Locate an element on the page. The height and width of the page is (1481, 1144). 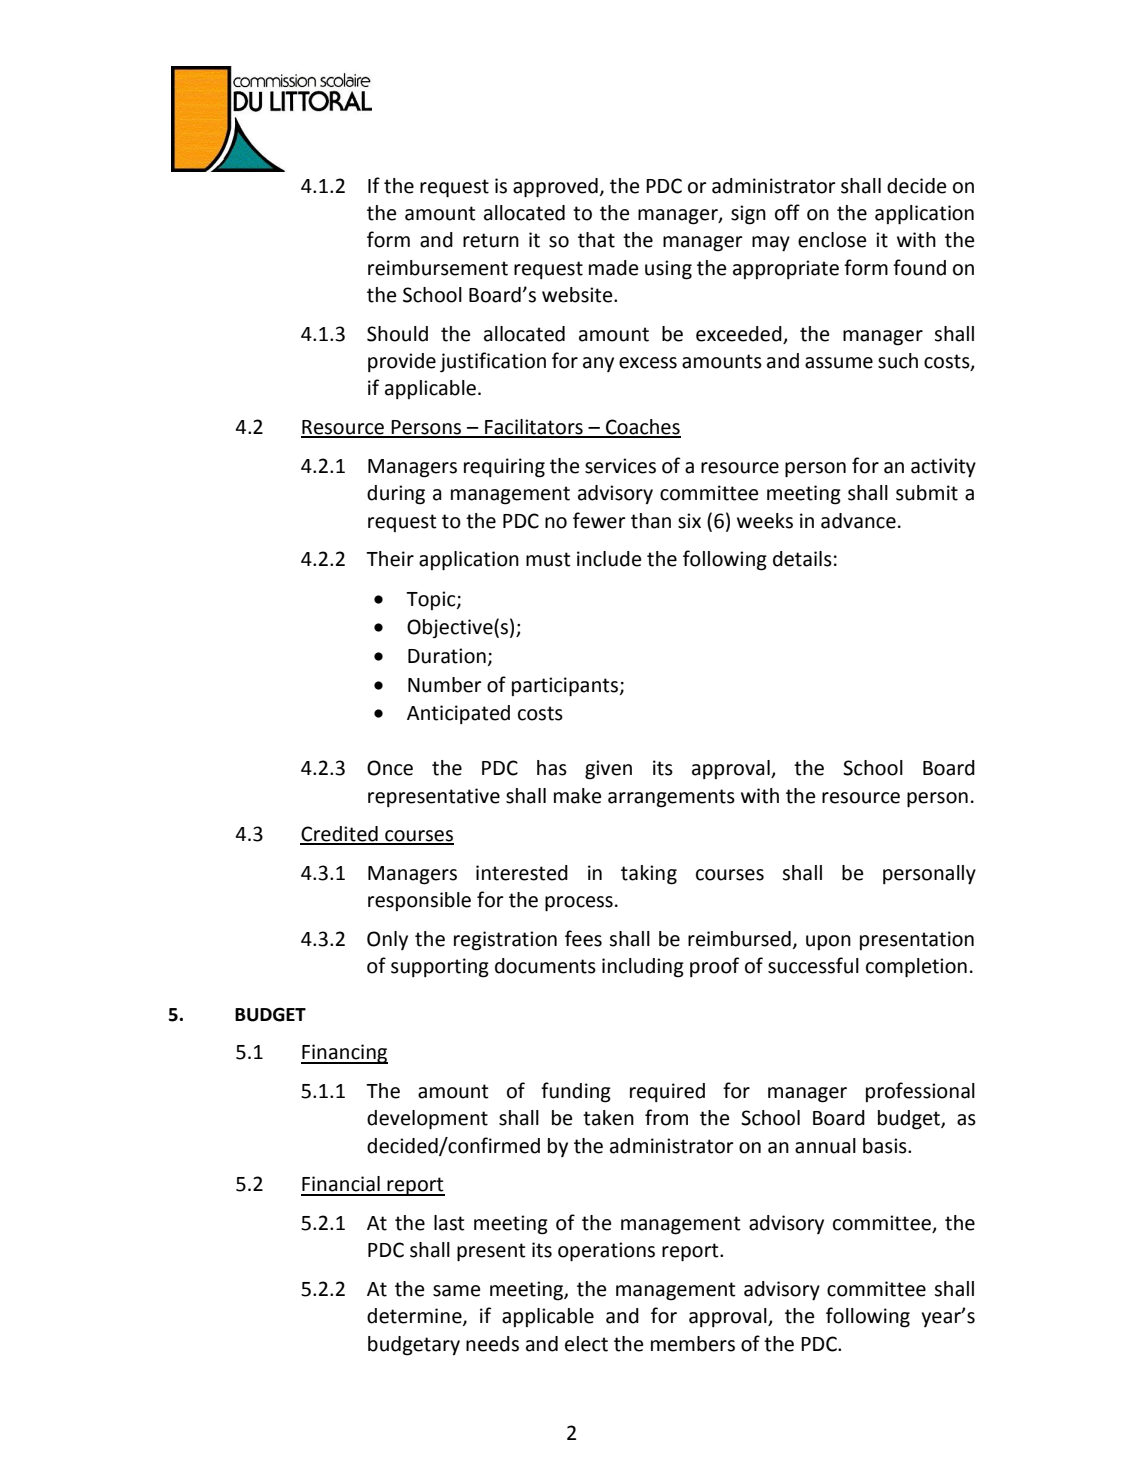
required is located at coordinates (667, 1092).
